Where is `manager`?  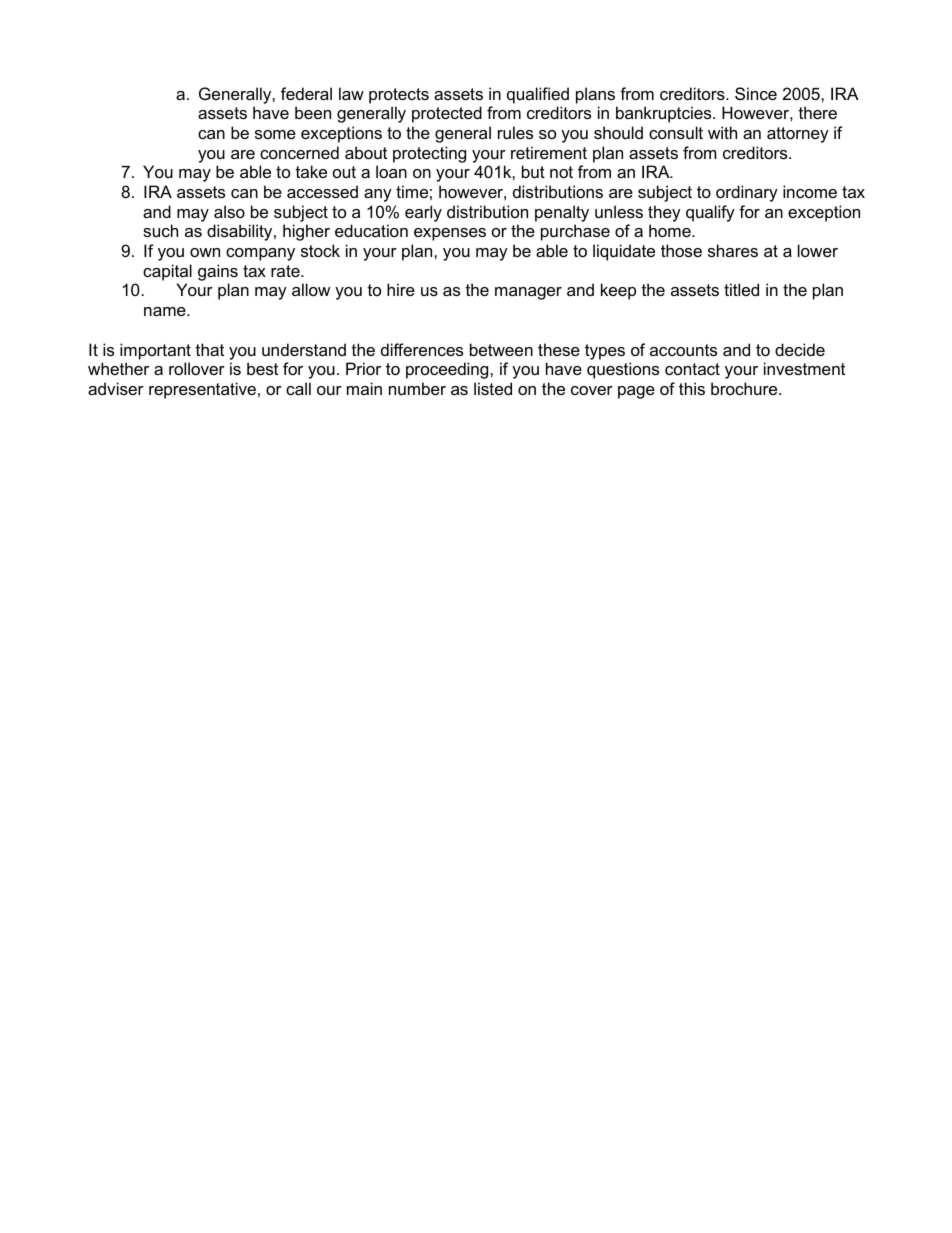
manager is located at coordinates (528, 293).
